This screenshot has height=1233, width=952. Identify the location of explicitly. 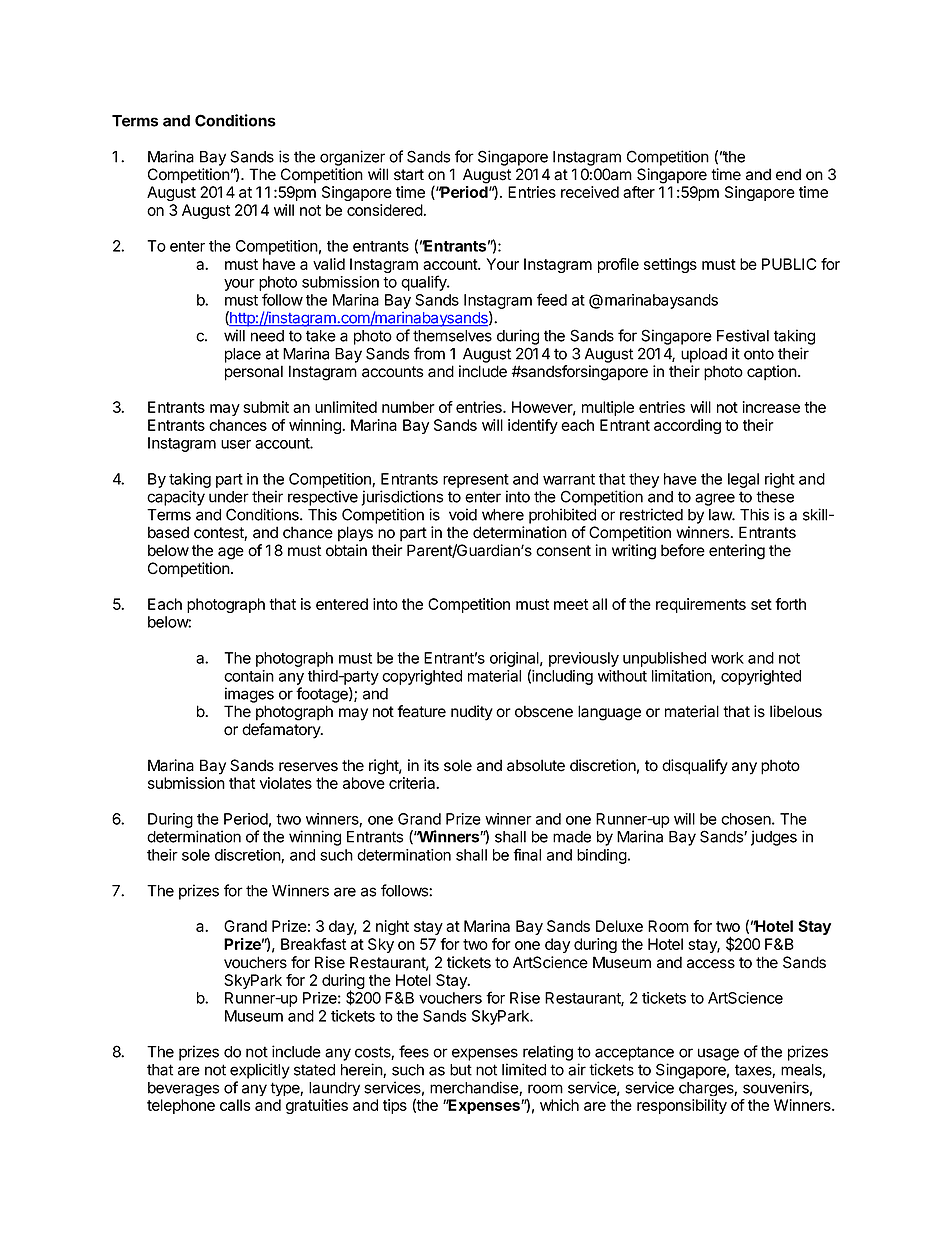
(260, 1071).
